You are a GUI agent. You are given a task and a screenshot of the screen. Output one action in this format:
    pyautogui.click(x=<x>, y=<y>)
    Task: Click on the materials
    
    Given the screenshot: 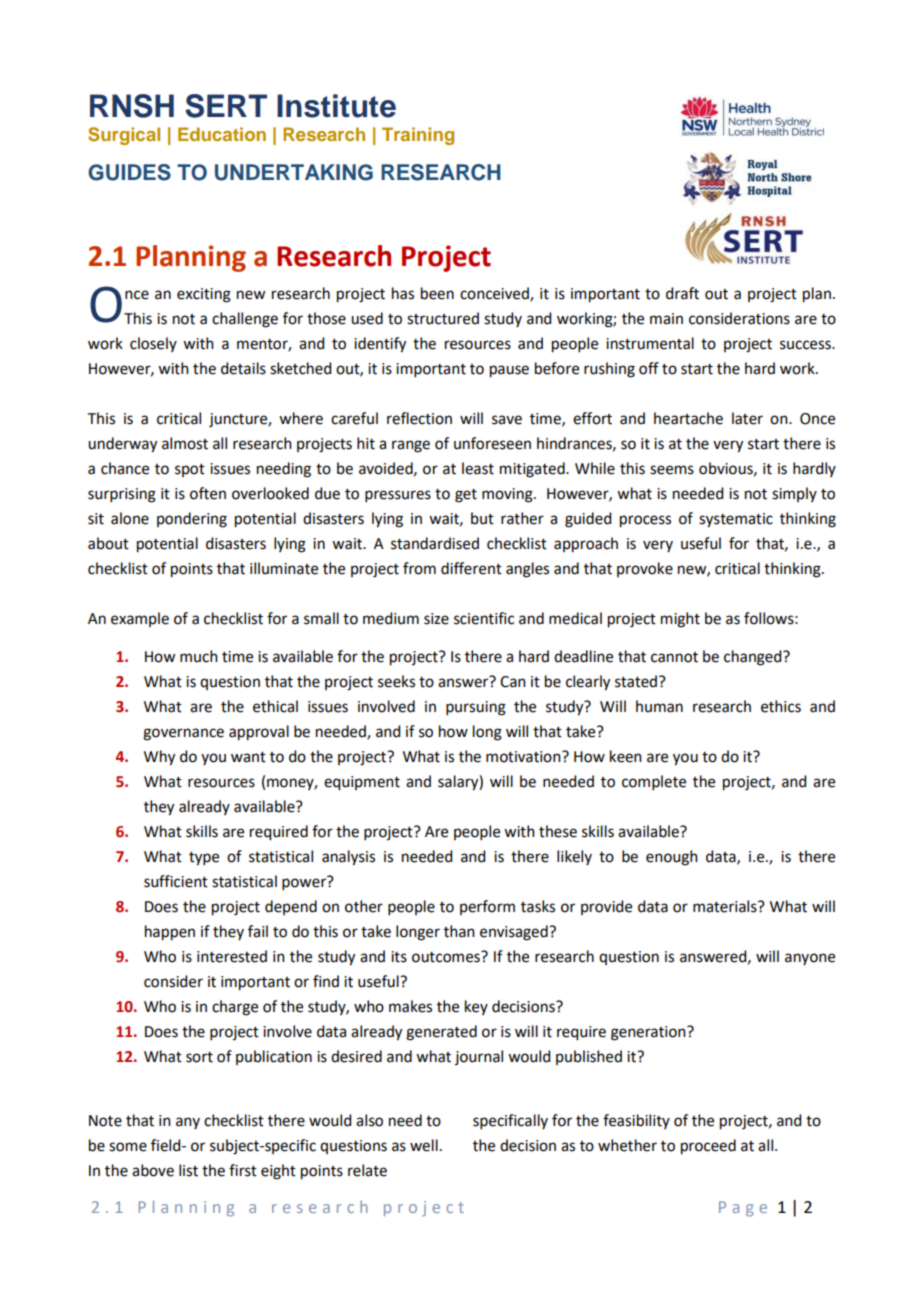 What is the action you would take?
    pyautogui.click(x=726, y=906)
